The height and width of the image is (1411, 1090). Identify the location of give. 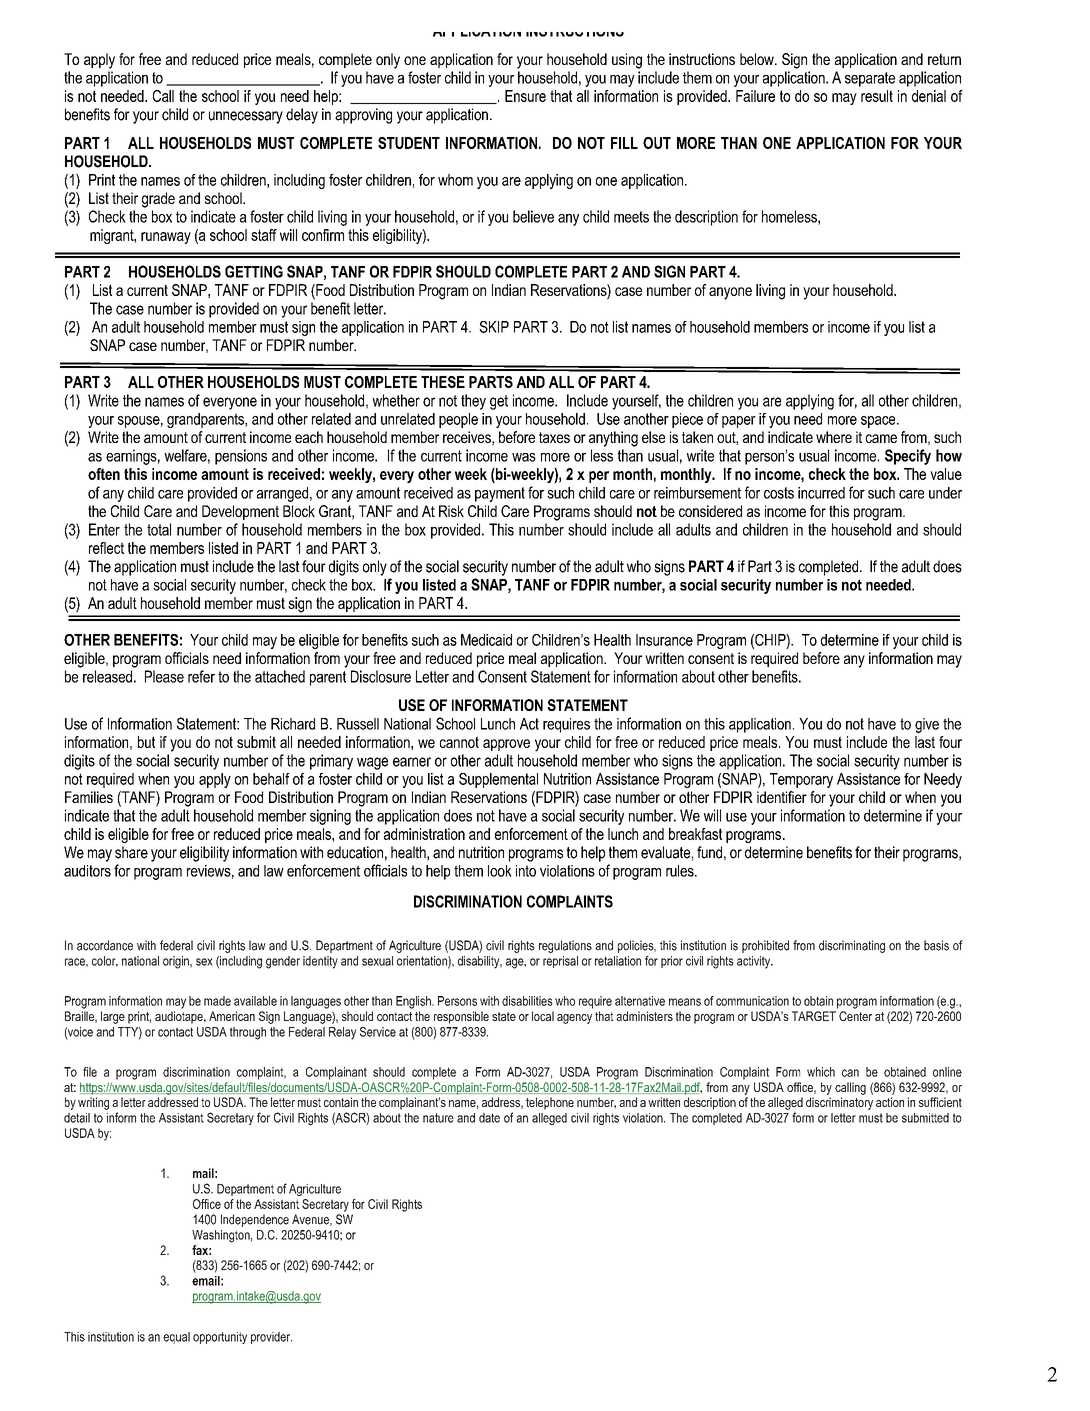
(927, 725).
